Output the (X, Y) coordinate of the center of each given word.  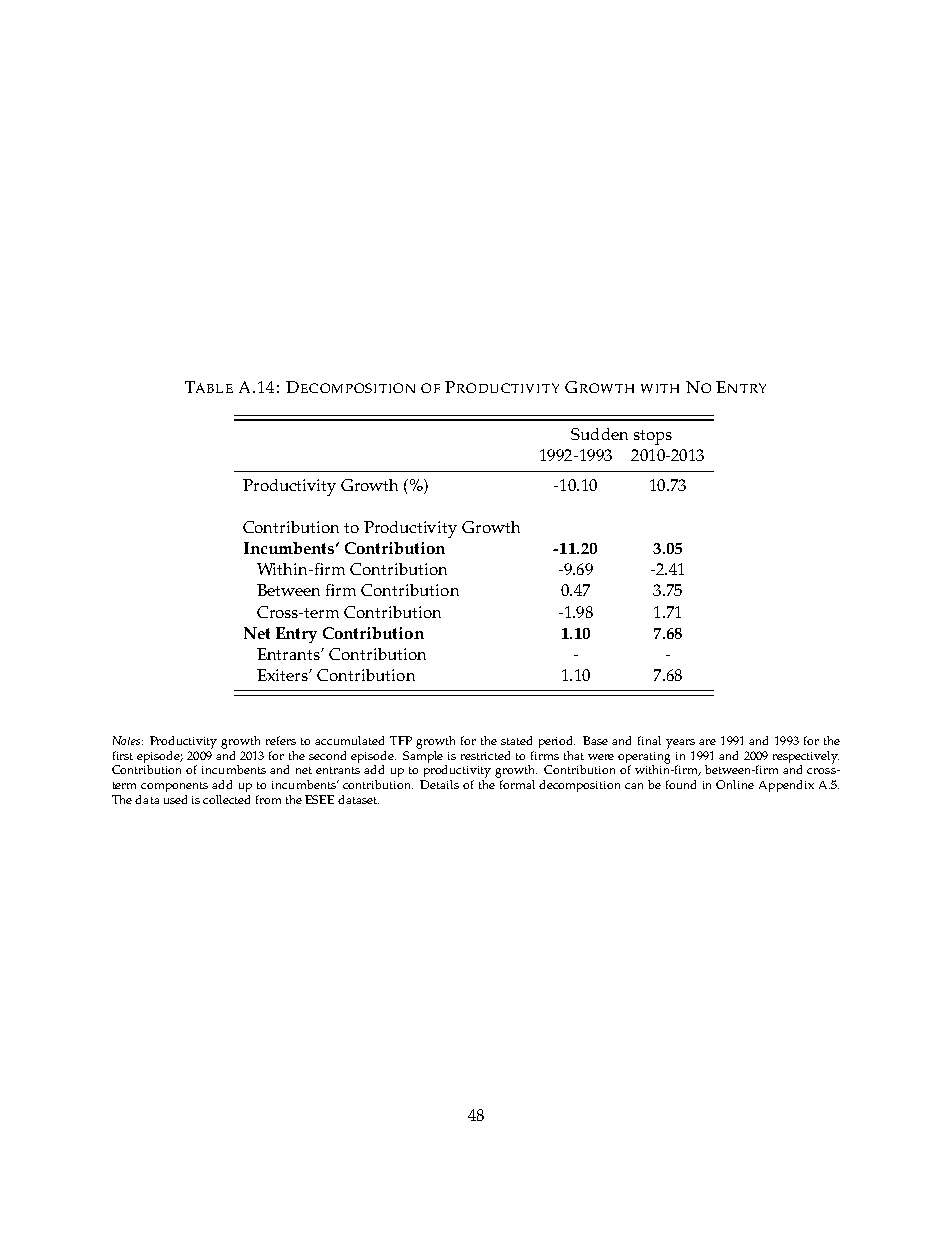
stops (653, 437)
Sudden (599, 434)
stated (516, 740)
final (649, 740)
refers (281, 740)
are (707, 742)
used (175, 799)
